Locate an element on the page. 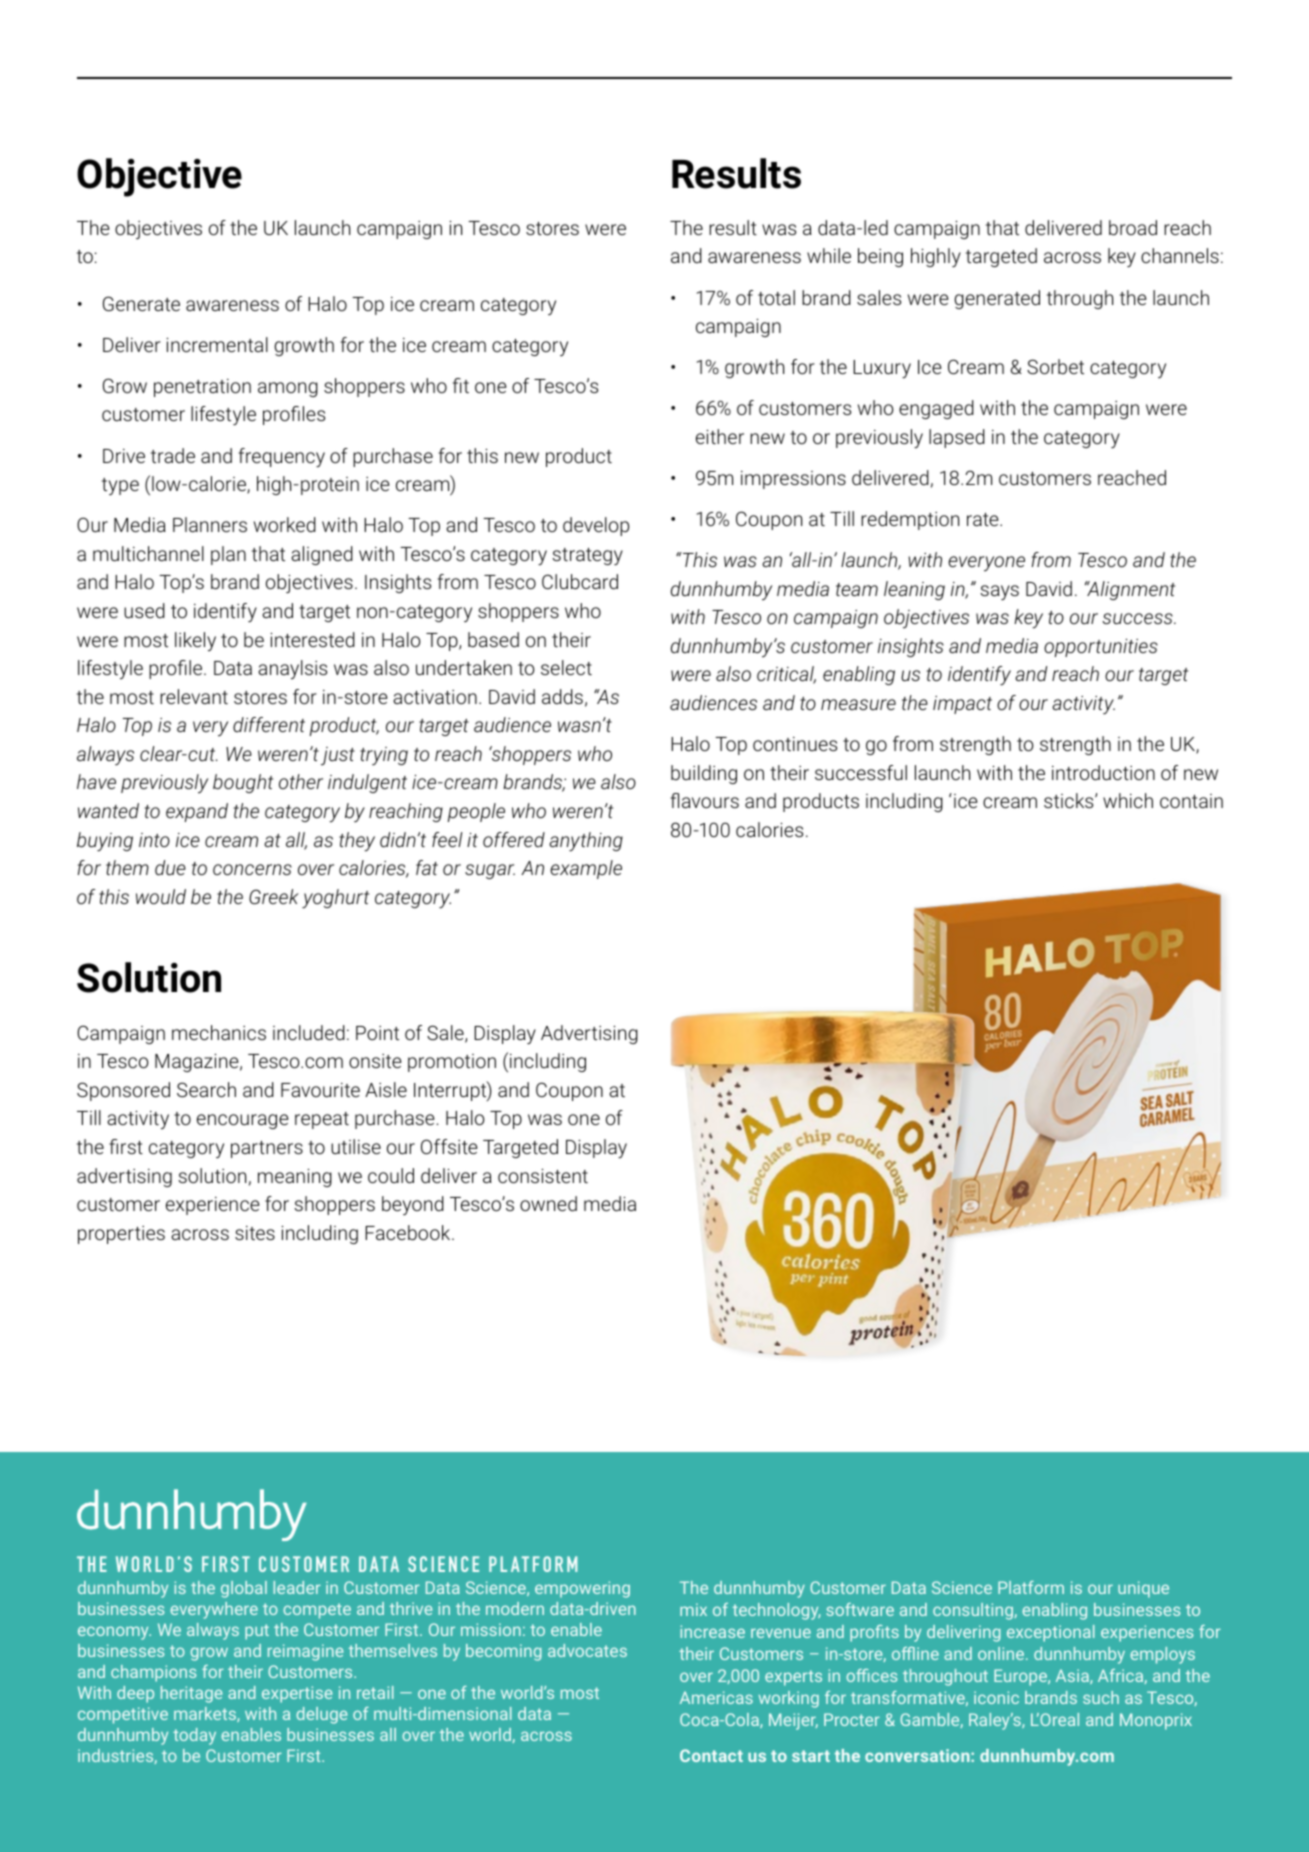 The image size is (1309, 1852). encourage is located at coordinates (243, 1121).
